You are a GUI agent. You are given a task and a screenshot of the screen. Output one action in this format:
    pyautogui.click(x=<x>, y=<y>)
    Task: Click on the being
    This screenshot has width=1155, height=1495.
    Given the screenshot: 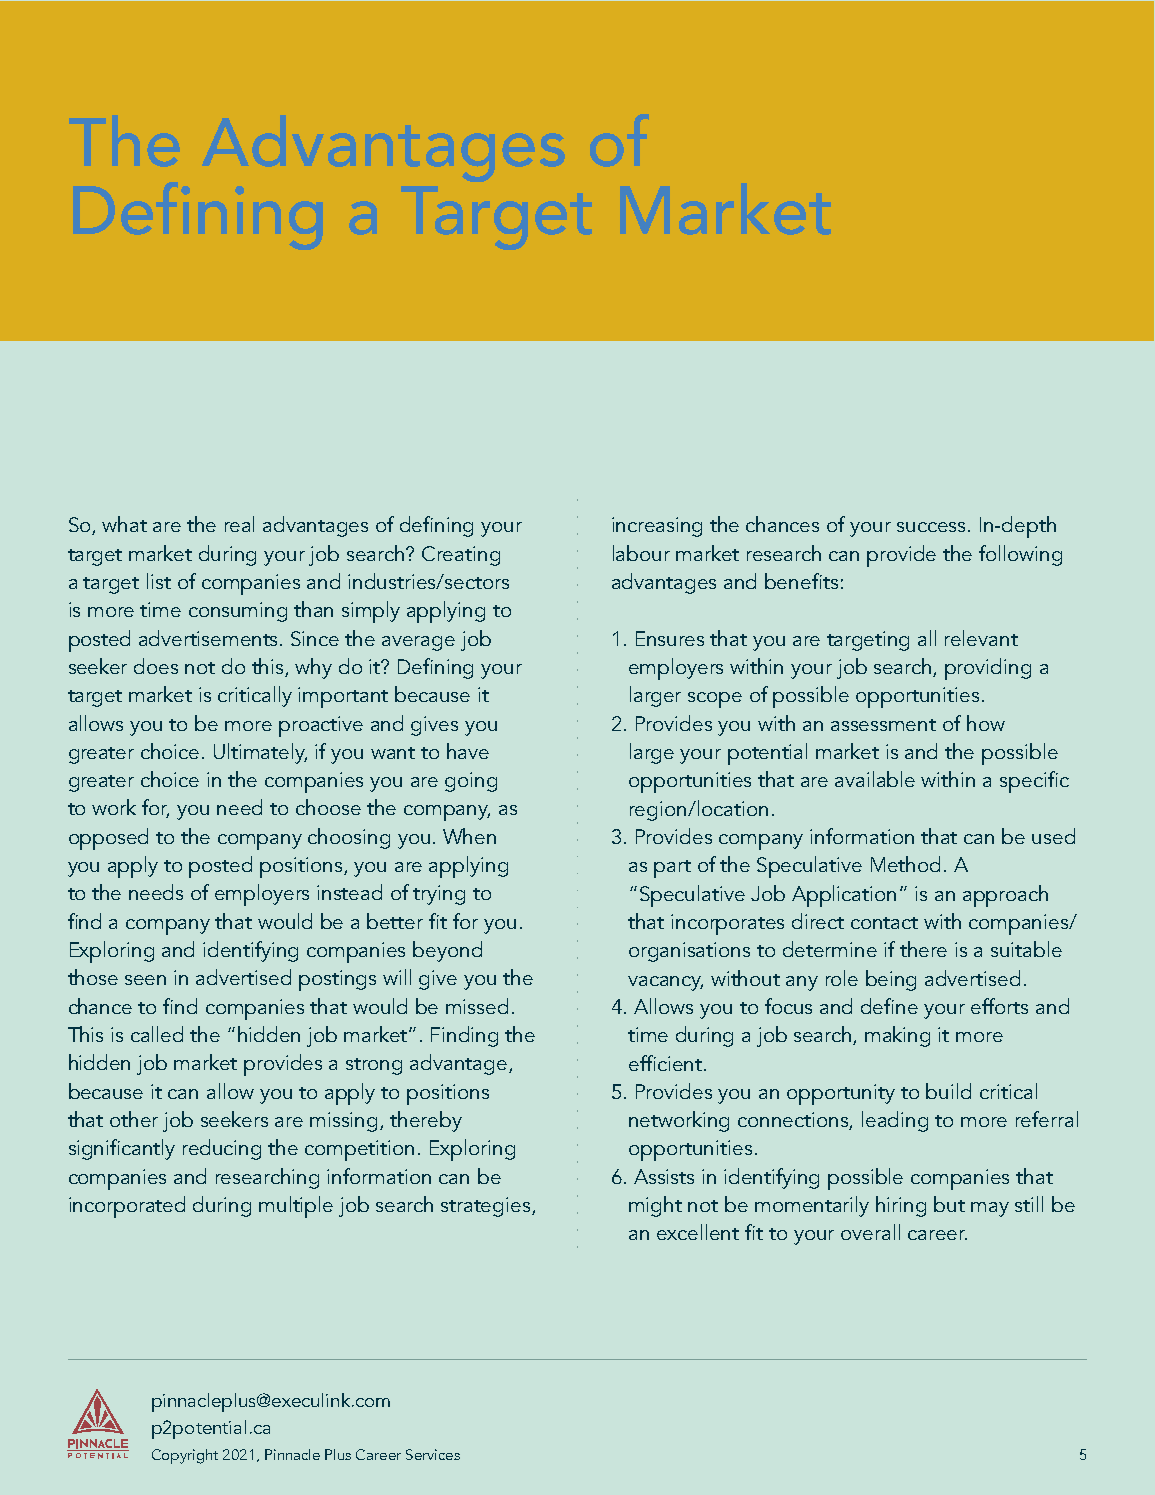 What is the action you would take?
    pyautogui.click(x=891, y=980)
